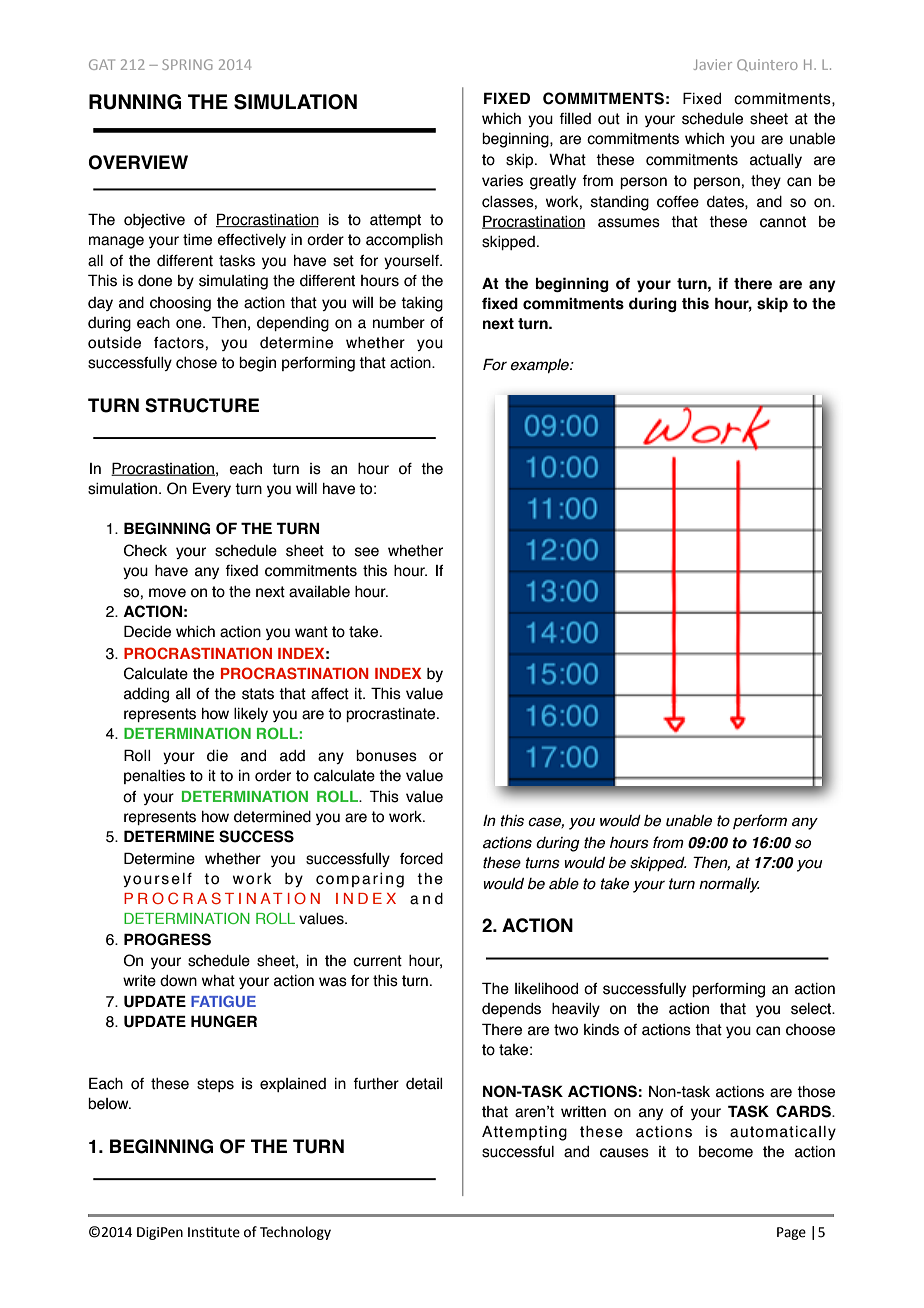 Image resolution: width=924 pixels, height=1308 pixels. Describe the element at coordinates (377, 961) in the screenshot. I see `current` at that location.
